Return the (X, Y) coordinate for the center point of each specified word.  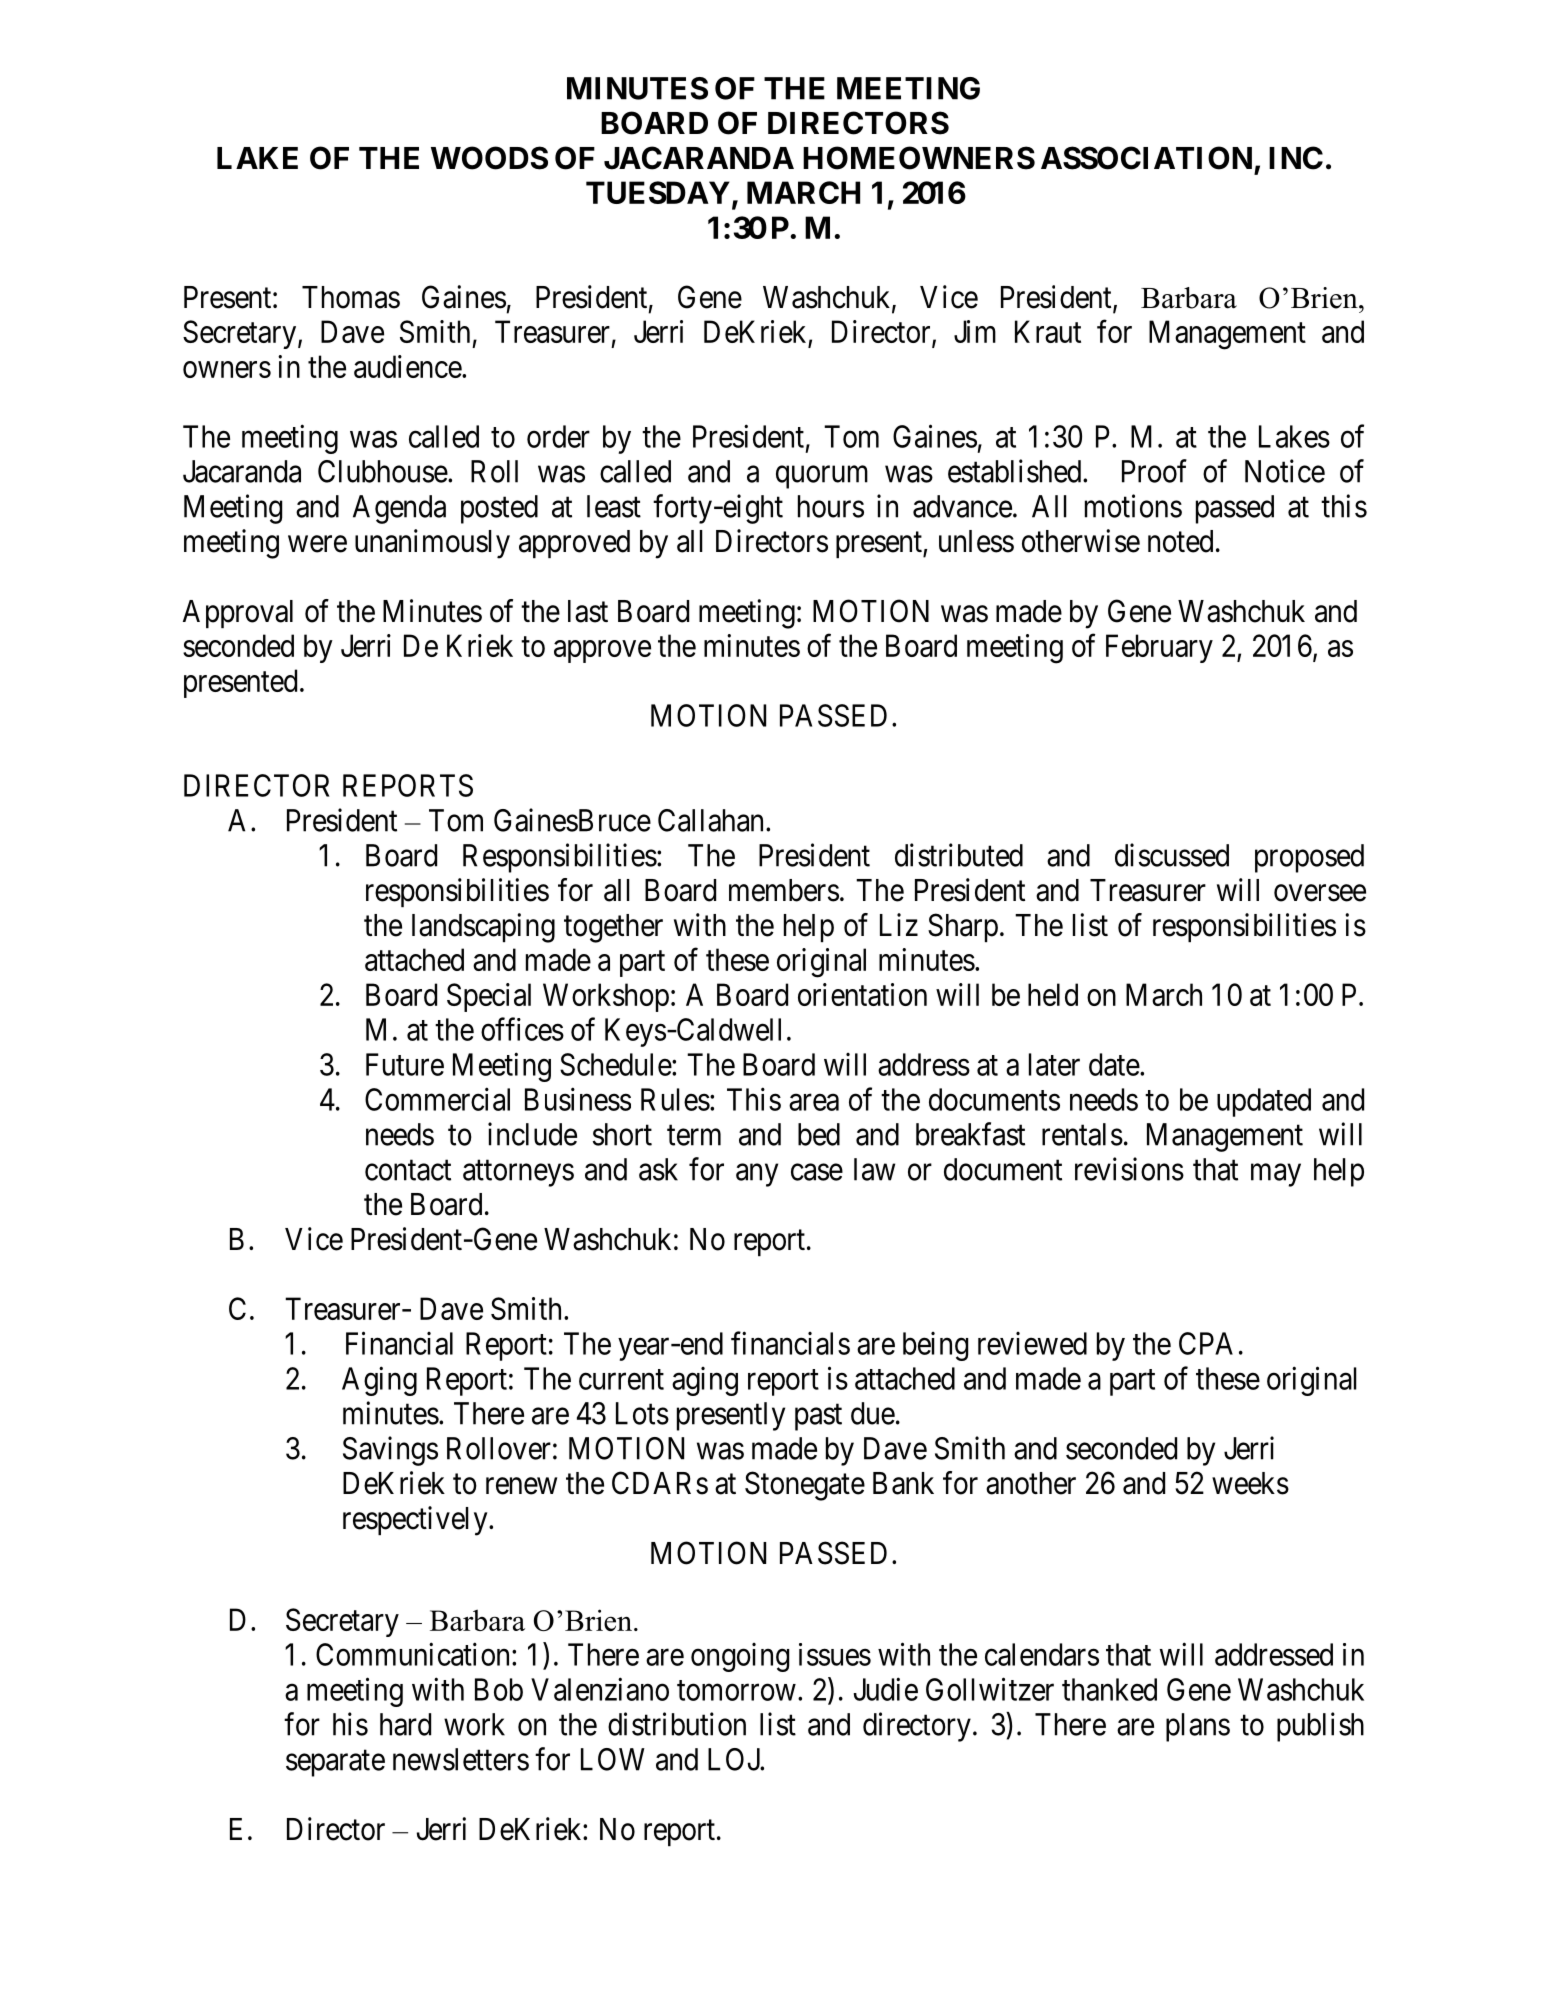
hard (405, 1724)
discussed (1172, 855)
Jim (975, 331)
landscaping (483, 928)
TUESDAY (658, 192)
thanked (1109, 1689)
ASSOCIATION (1146, 158)
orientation (862, 994)
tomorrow (736, 1690)
